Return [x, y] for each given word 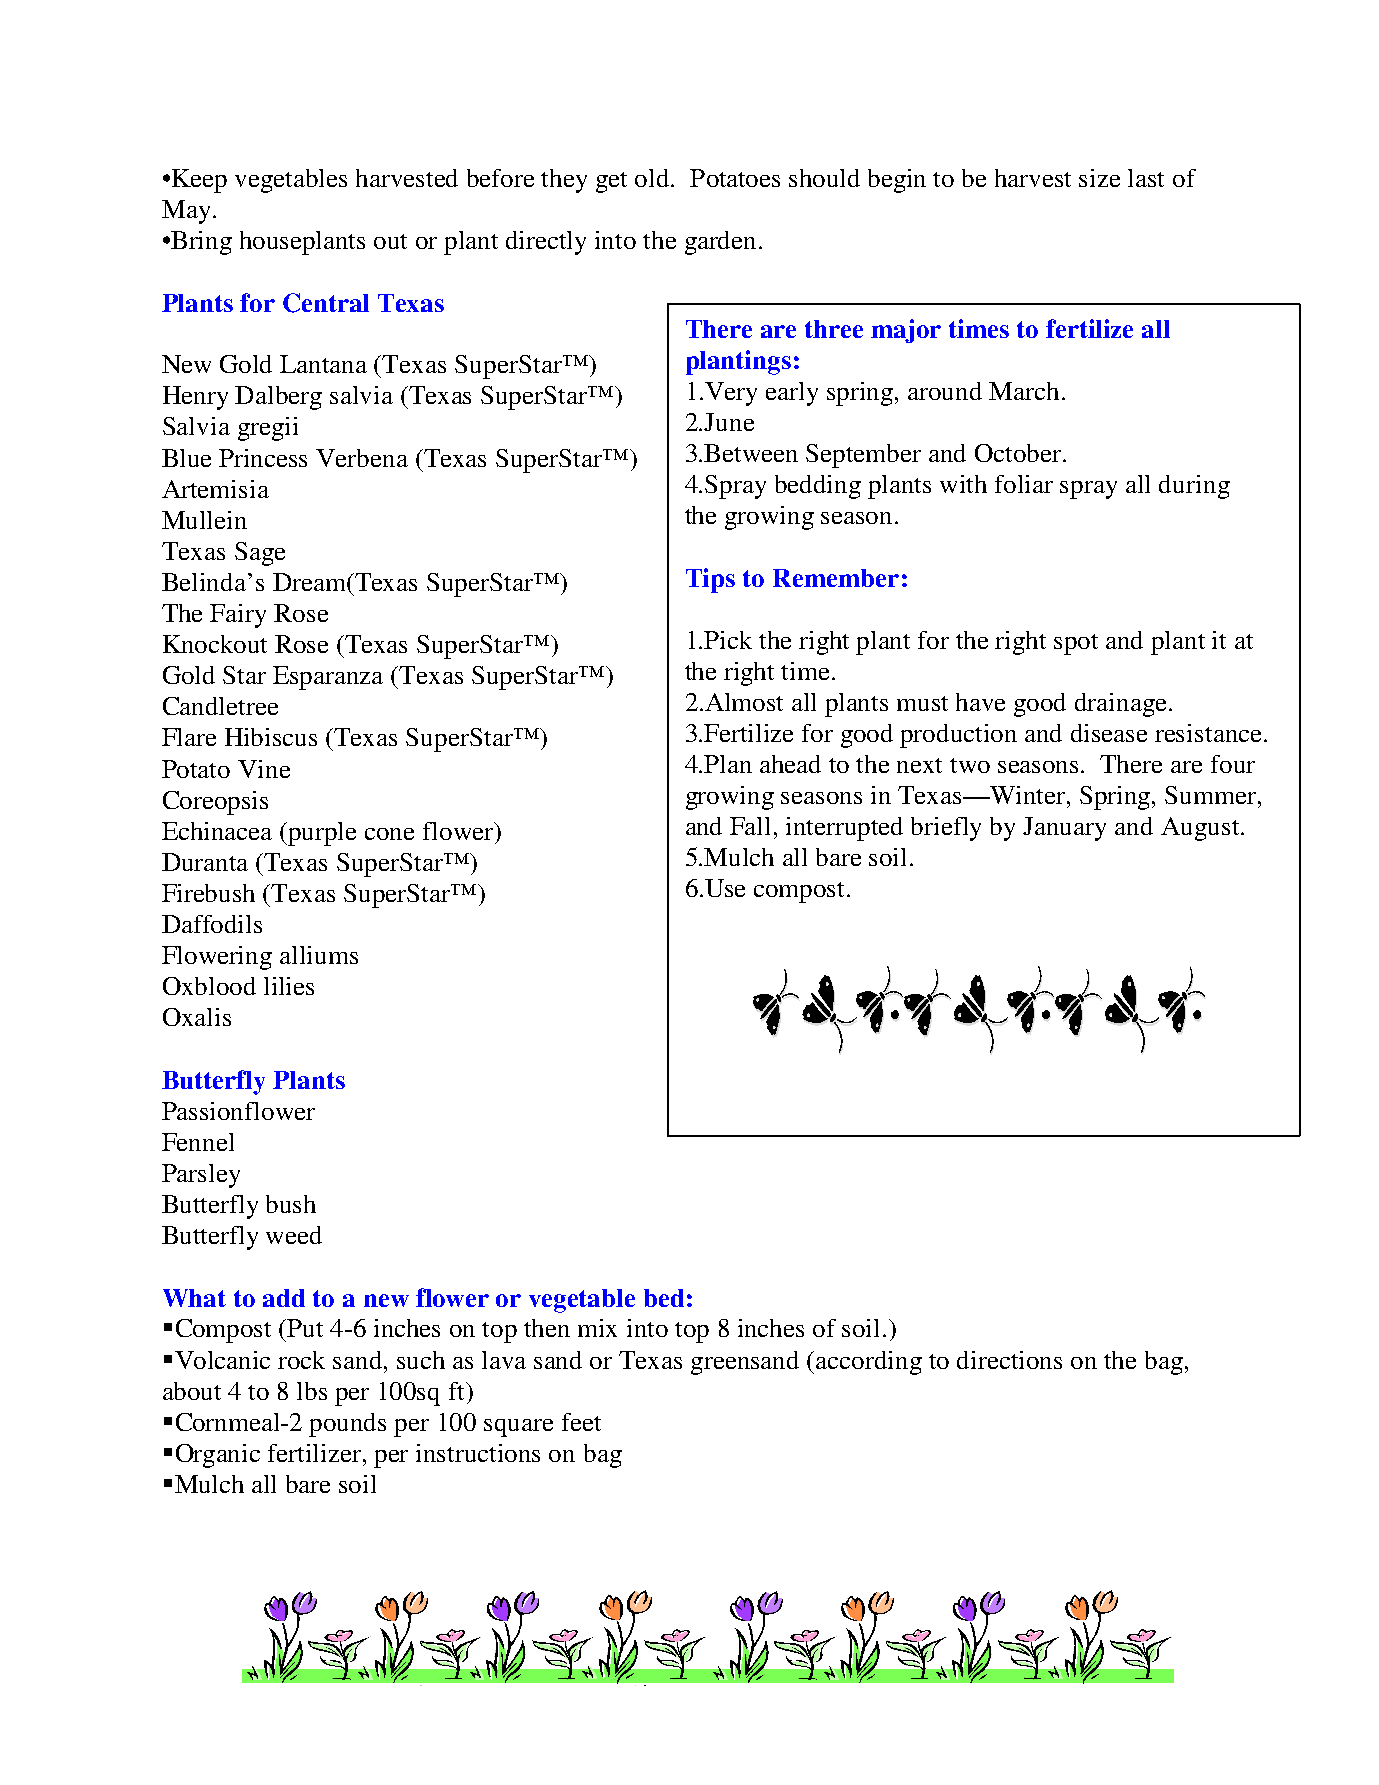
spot [1076, 644]
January [1064, 829]
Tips [710, 580]
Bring [201, 243]
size [1099, 178]
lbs [312, 1391]
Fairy [238, 616]
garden [720, 243]
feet [581, 1422]
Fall [750, 826]
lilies [289, 986]
